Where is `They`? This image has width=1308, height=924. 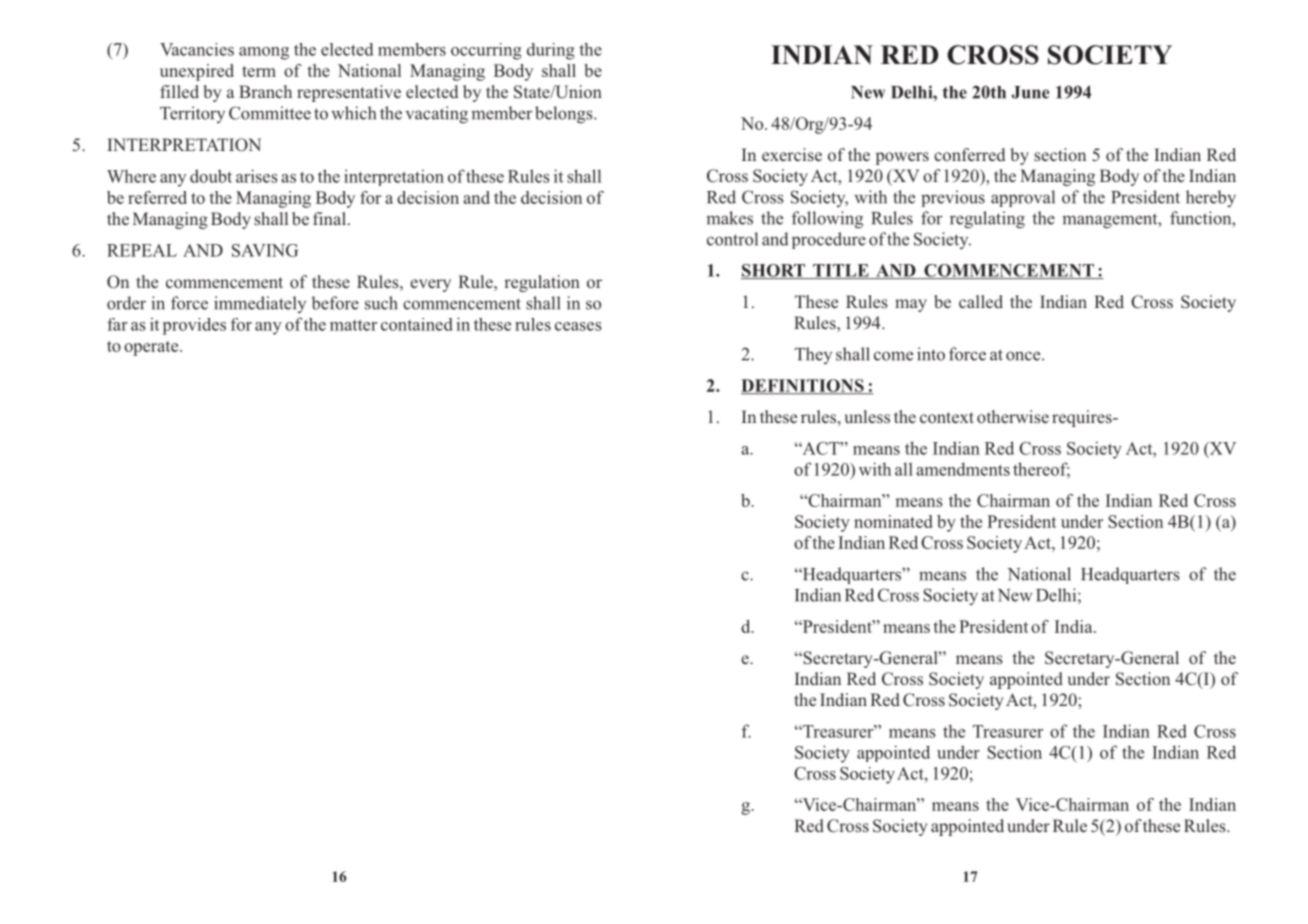 They is located at coordinates (813, 355).
